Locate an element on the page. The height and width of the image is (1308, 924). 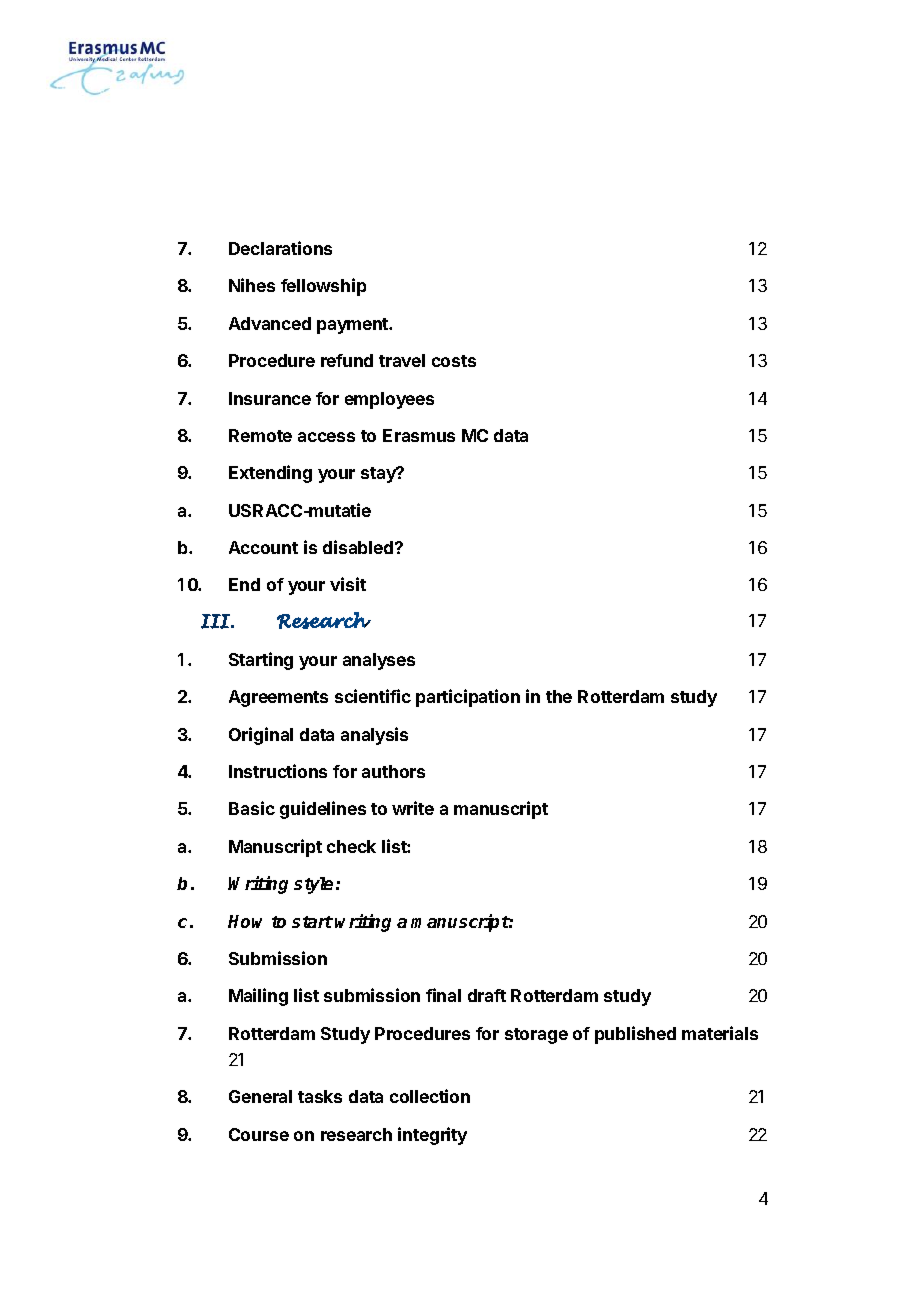
guidelines is located at coordinates (323, 810).
